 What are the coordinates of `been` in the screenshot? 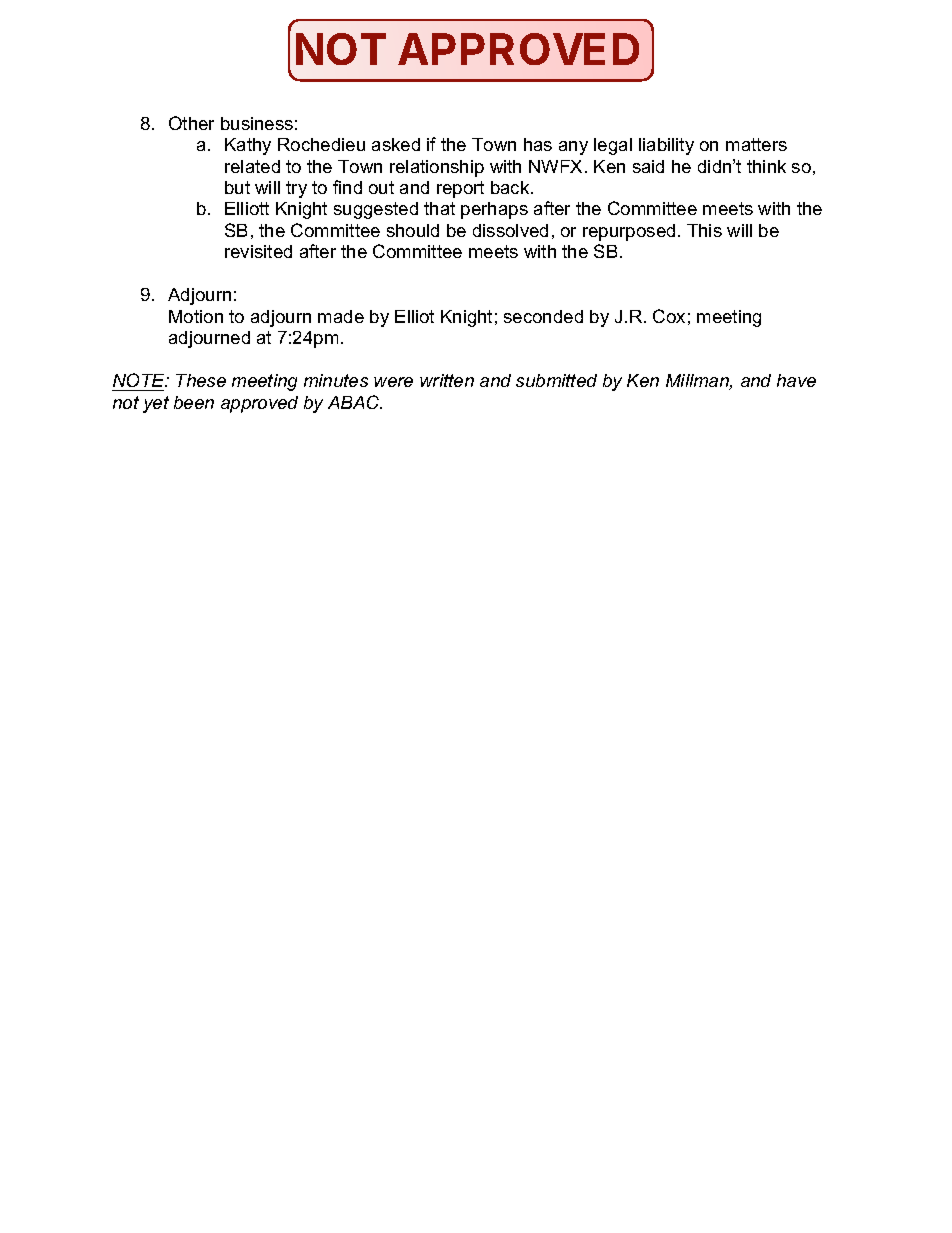 It's located at (194, 402).
